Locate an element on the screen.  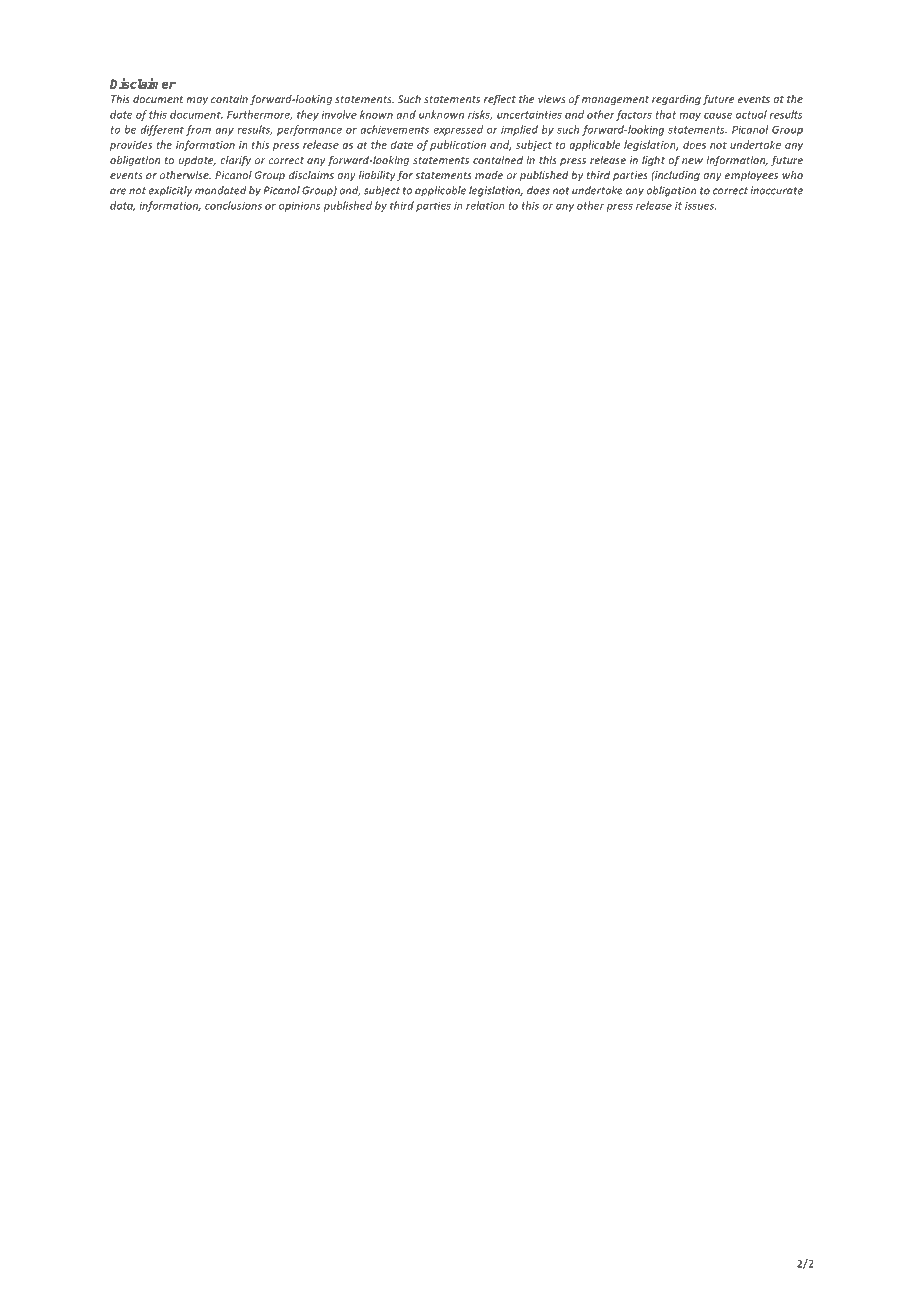
regarding is located at coordinates (676, 100).
